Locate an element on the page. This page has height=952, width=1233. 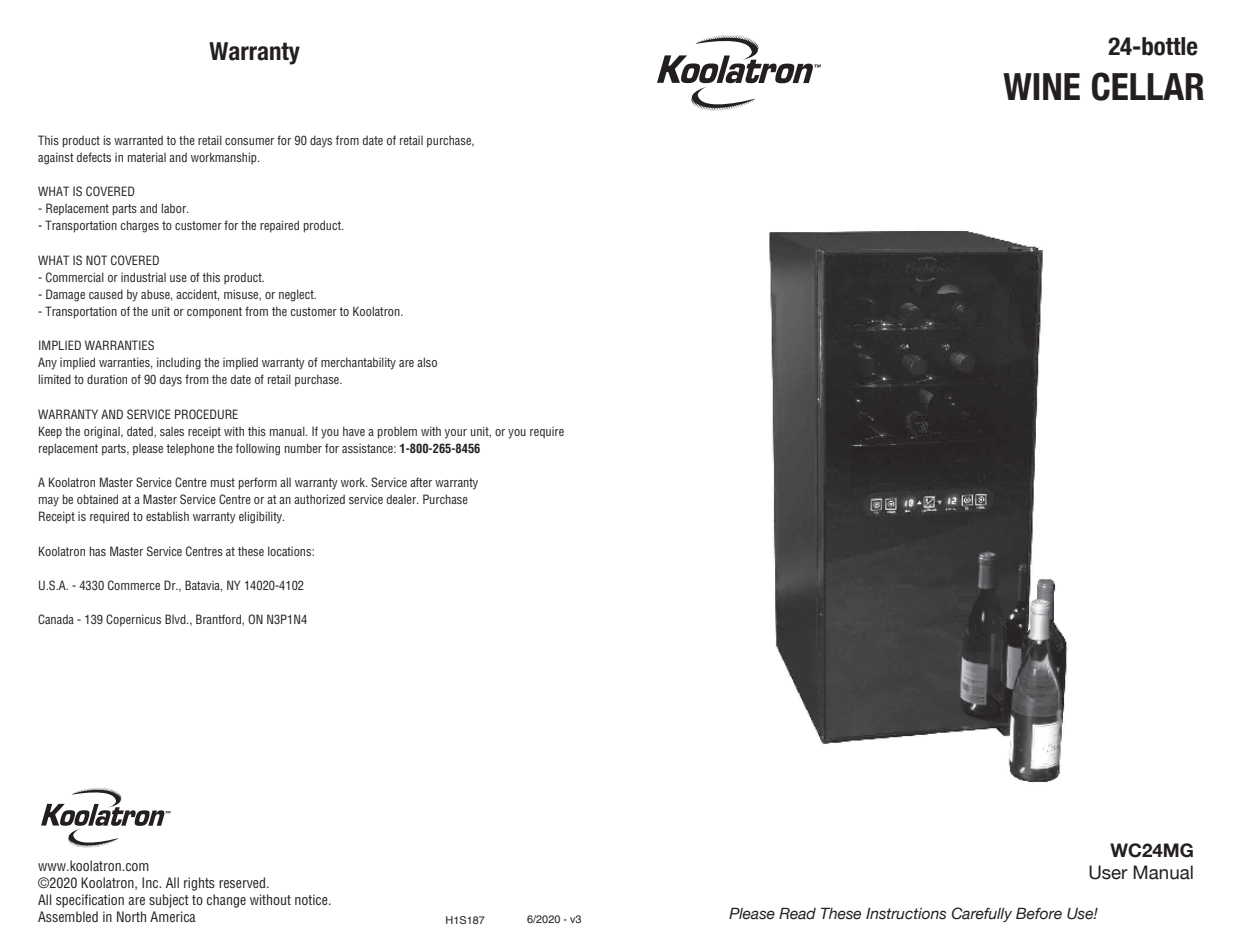
Blvd is located at coordinates (176, 619).
